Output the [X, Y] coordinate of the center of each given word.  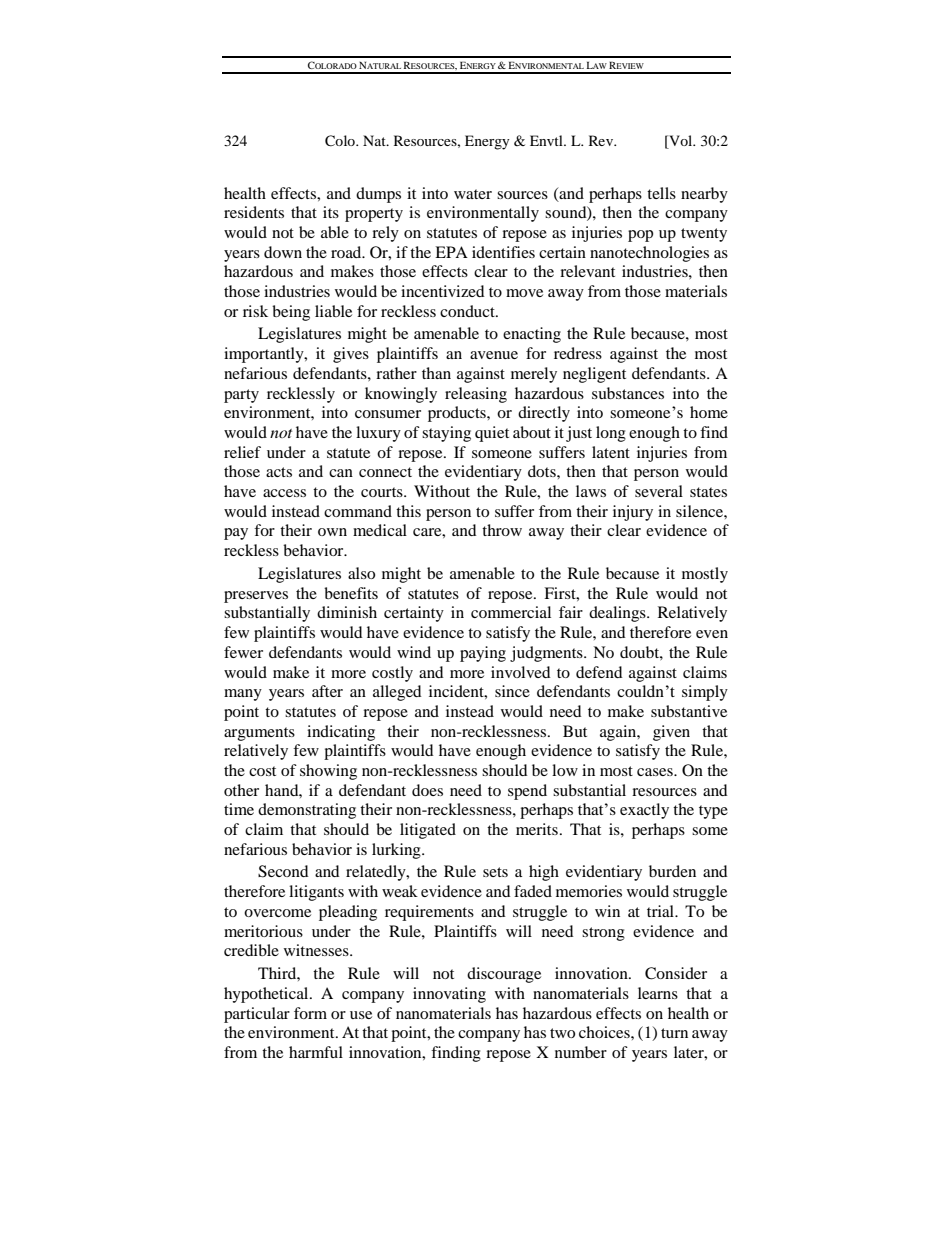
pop [640, 236]
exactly [644, 811]
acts [279, 472]
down [283, 252]
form [310, 1013]
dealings [618, 614]
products [458, 414]
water [473, 194]
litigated [428, 831]
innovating [449, 995]
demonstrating [307, 811]
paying [483, 654]
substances [628, 393]
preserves [256, 597]
